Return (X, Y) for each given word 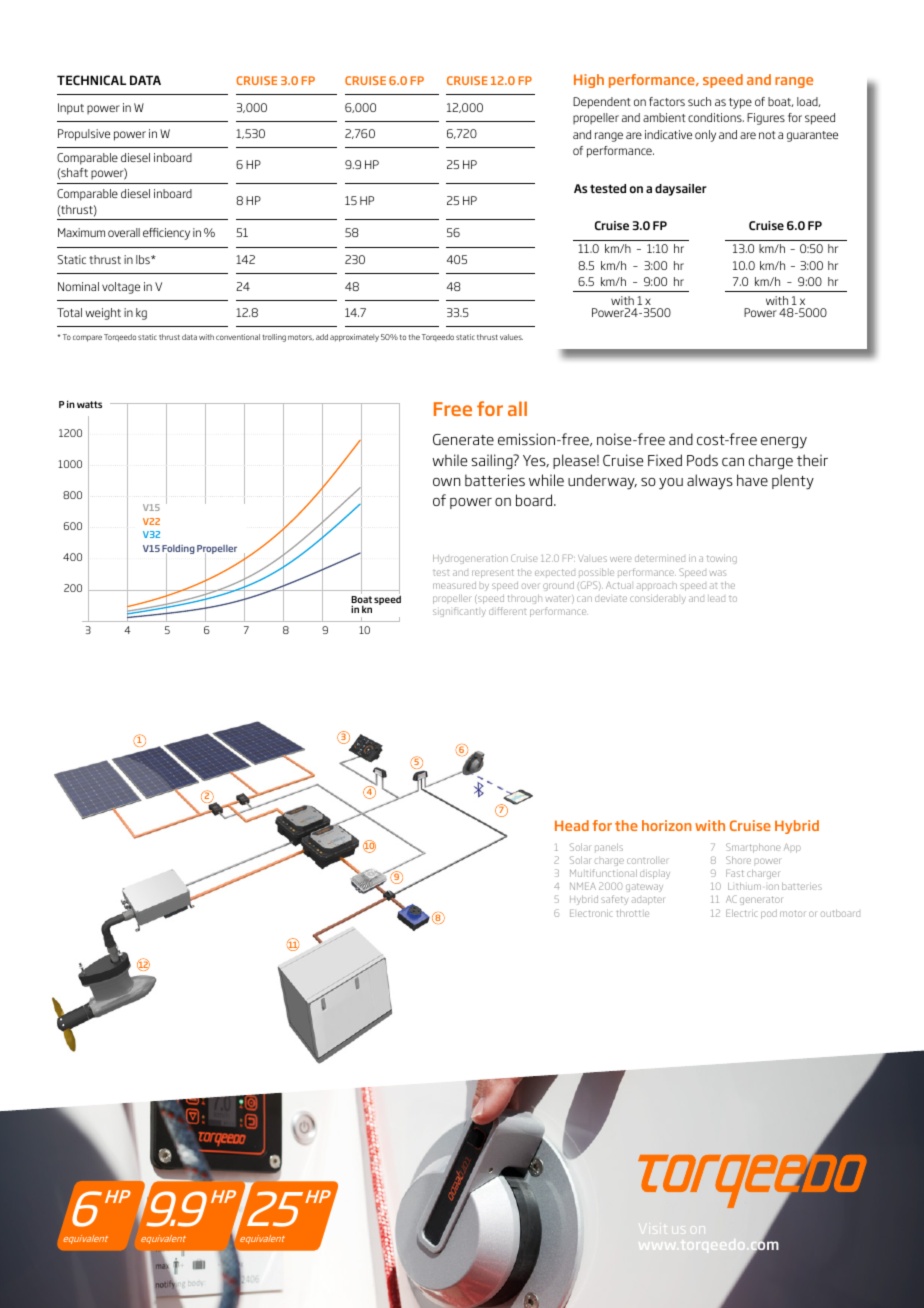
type (740, 103)
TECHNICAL (91, 80)
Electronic (591, 913)
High (589, 81)
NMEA (583, 886)
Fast (734, 873)
